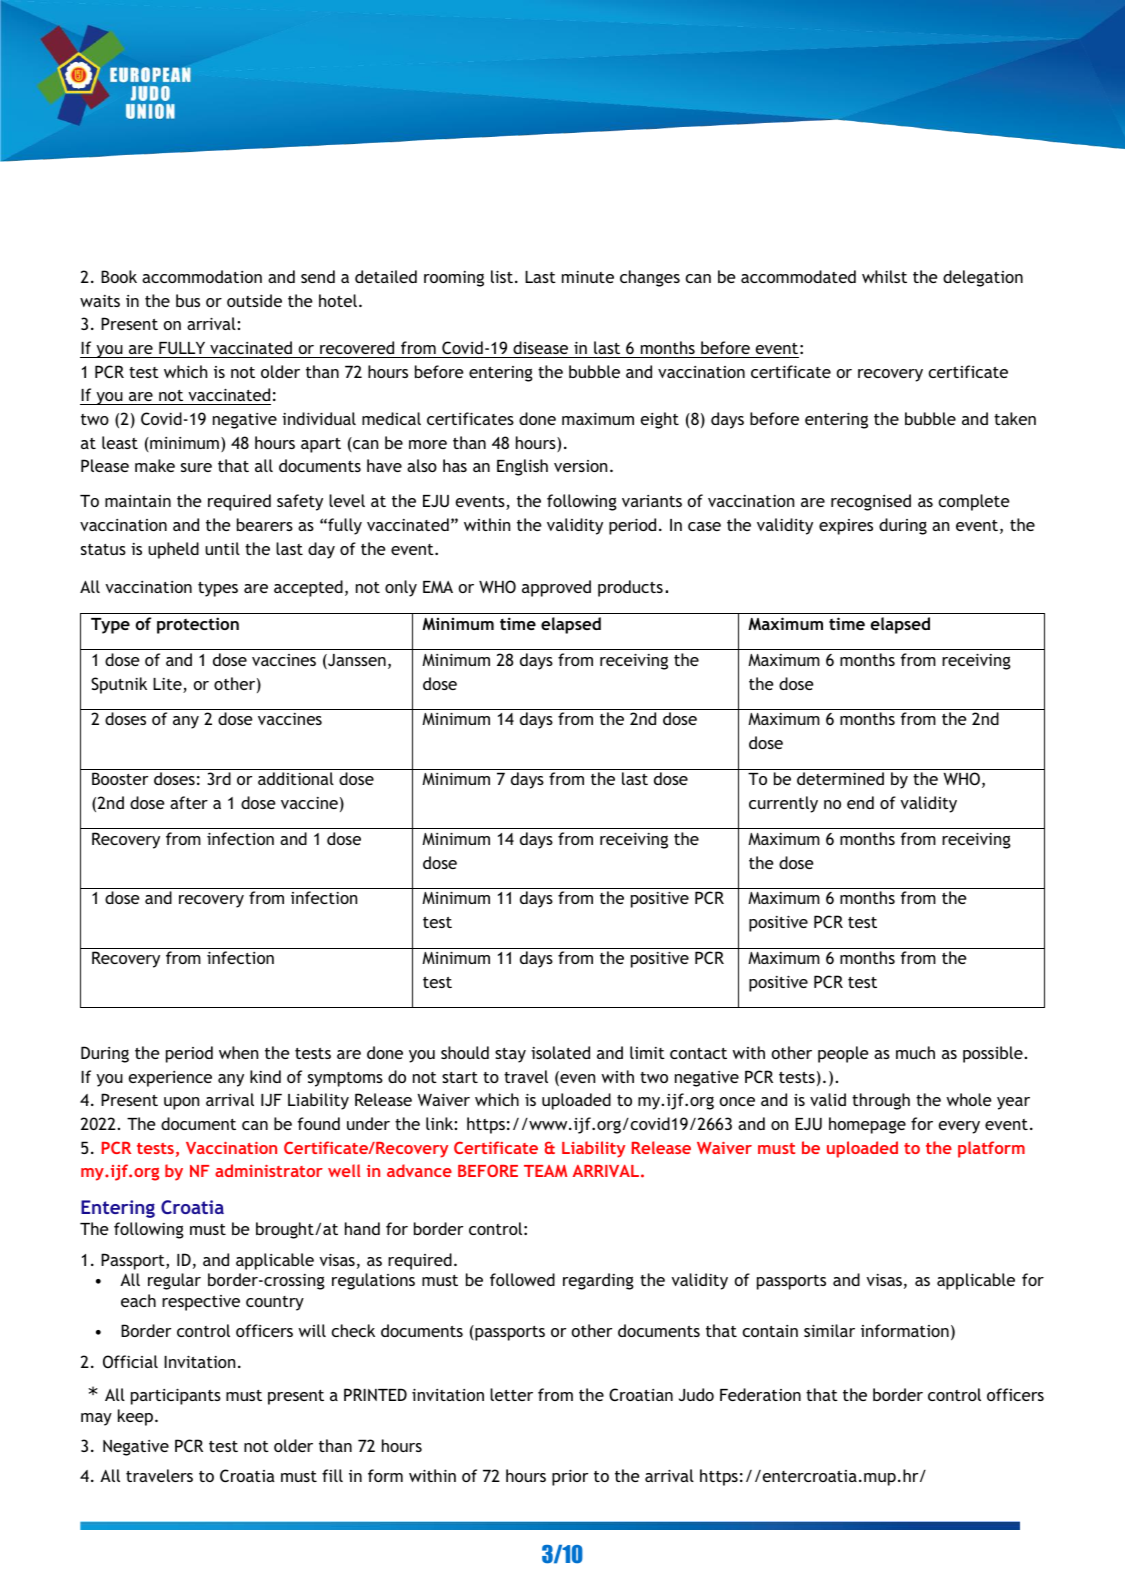 This screenshot has width=1125, height=1591. I want to click on determined, so click(840, 778).
